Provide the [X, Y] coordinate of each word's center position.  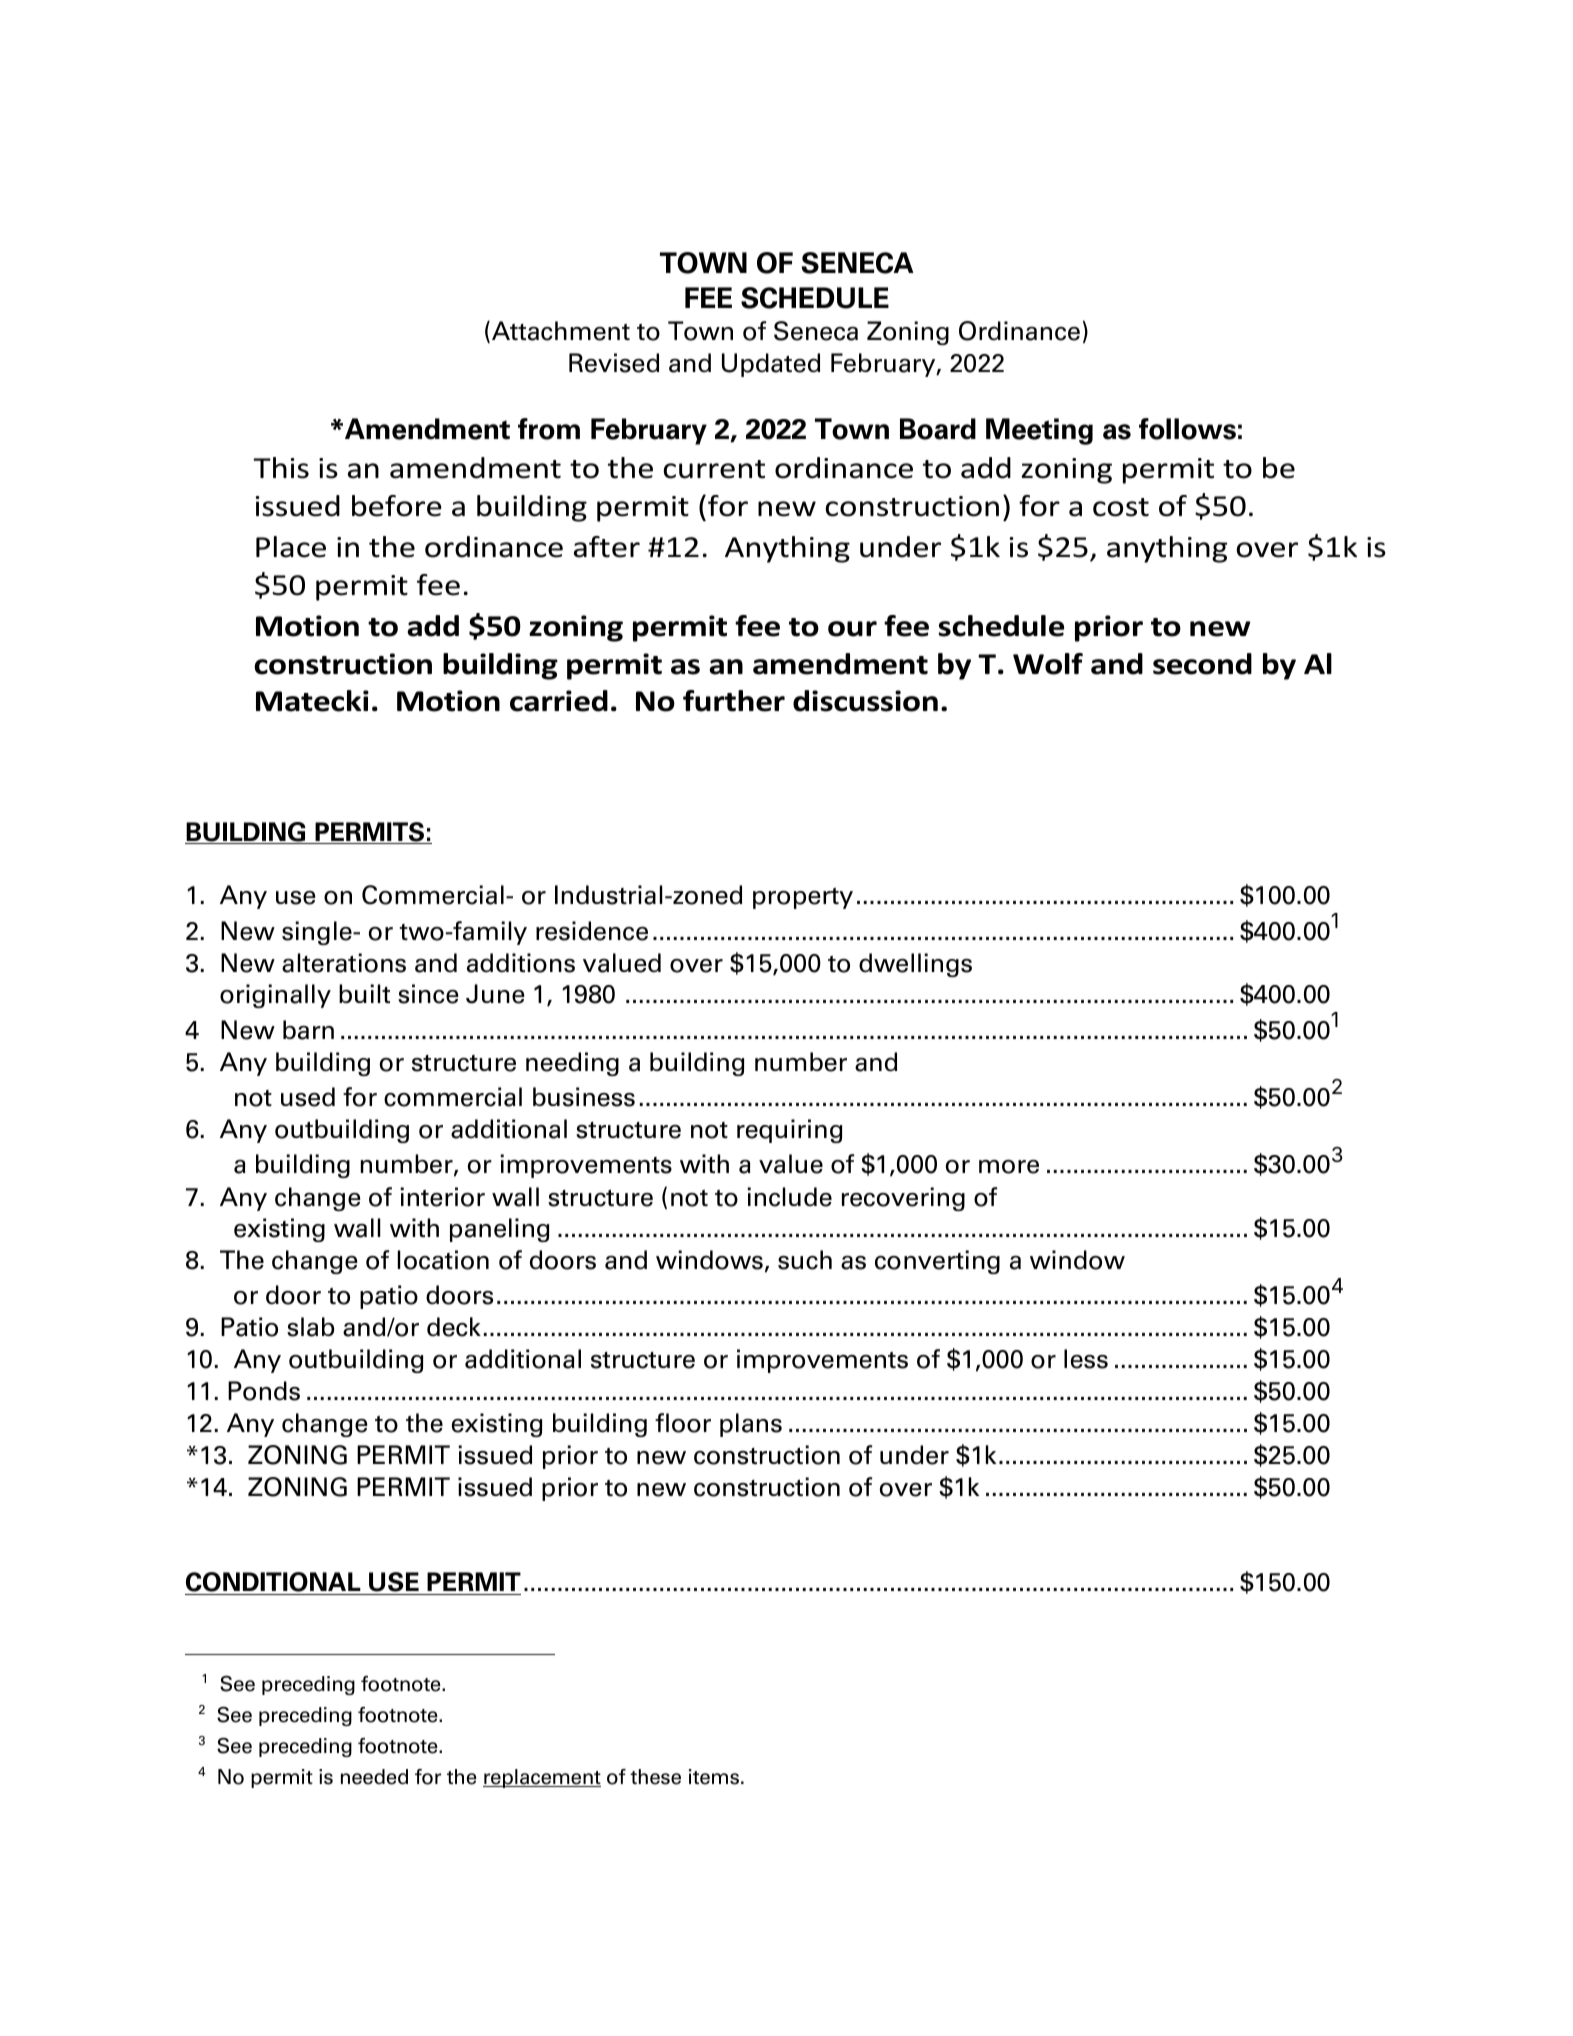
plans [751, 1425]
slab [310, 1327]
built [364, 993]
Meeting [1039, 431]
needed [374, 1777]
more [1009, 1167]
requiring [789, 1131]
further [734, 701]
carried [559, 701]
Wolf [1048, 664]
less [1086, 1359]
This [281, 468]
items [714, 1777]
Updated [771, 365]
